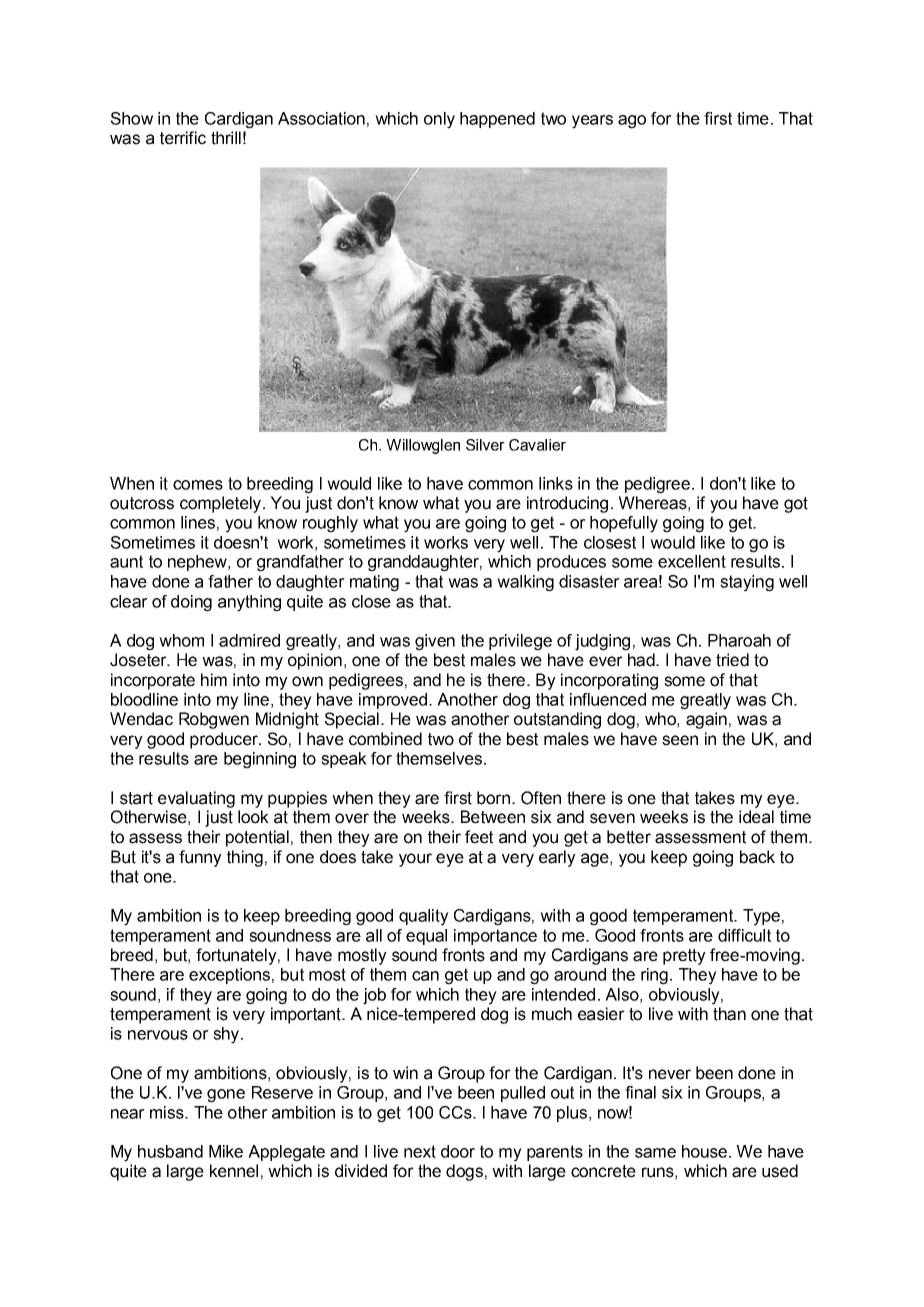 This document has height=1307, width=924. I want to click on thrill, so click(226, 138).
